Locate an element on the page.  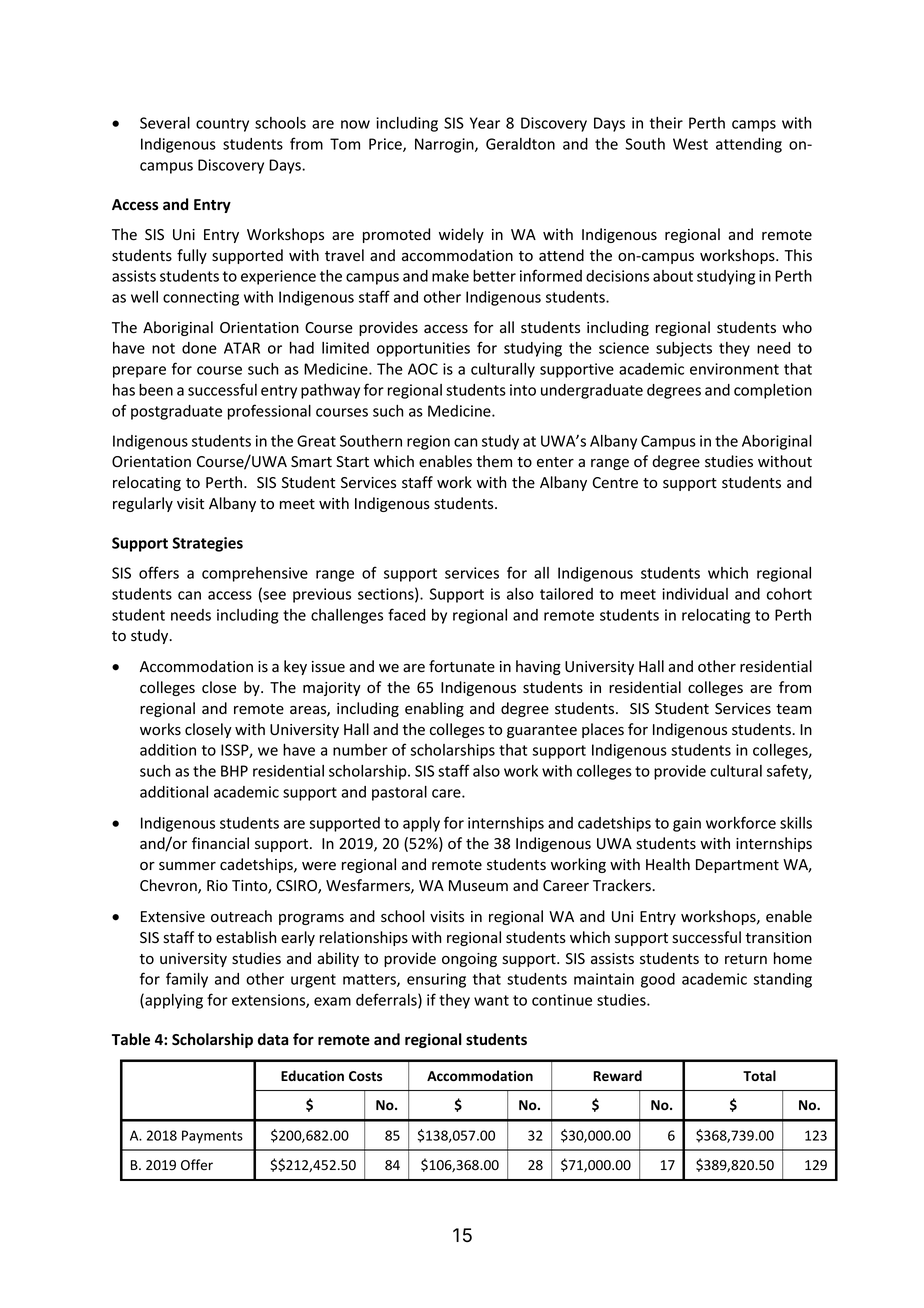
Year is located at coordinates (485, 123).
